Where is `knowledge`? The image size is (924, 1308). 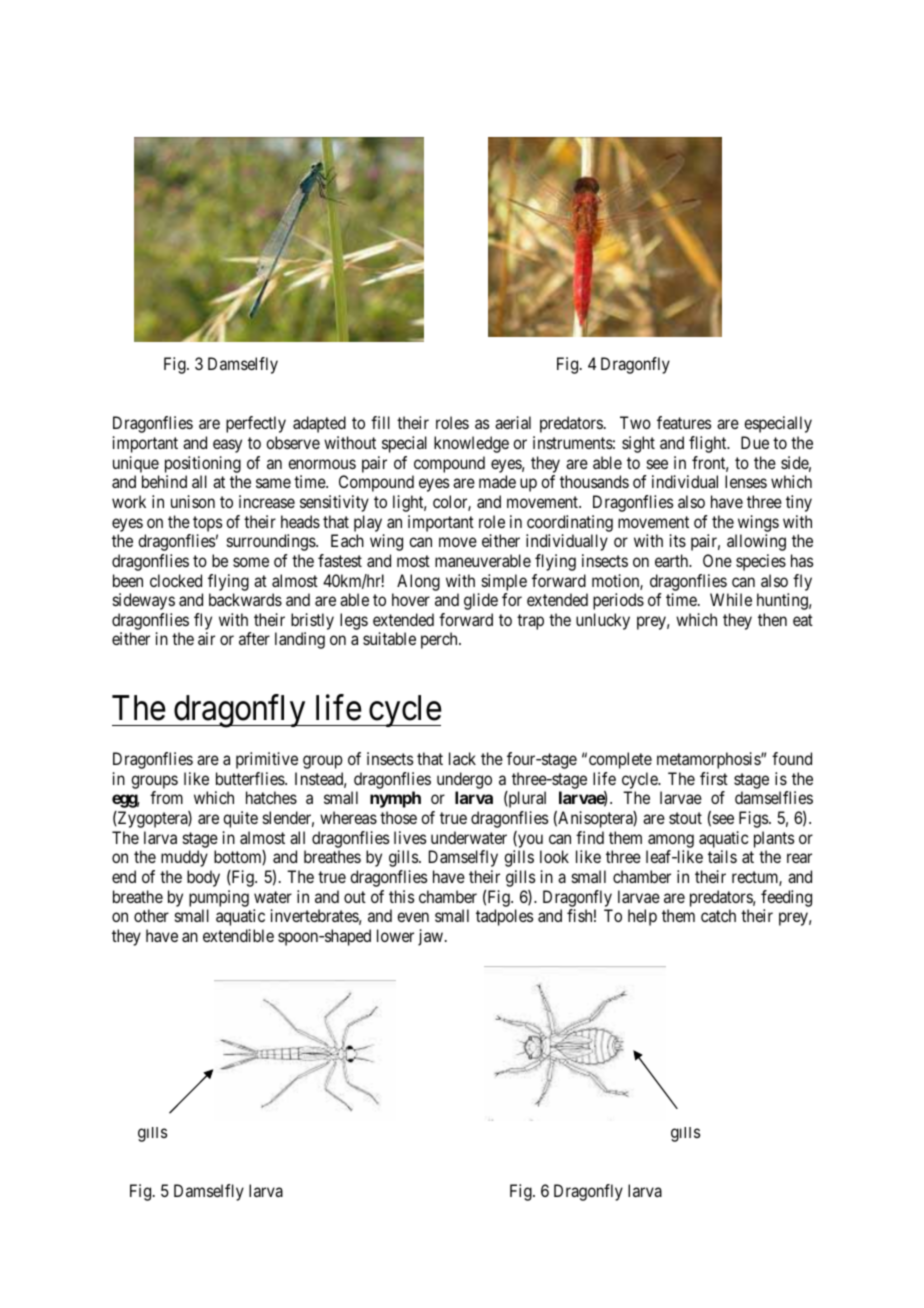 knowledge is located at coordinates (471, 444).
